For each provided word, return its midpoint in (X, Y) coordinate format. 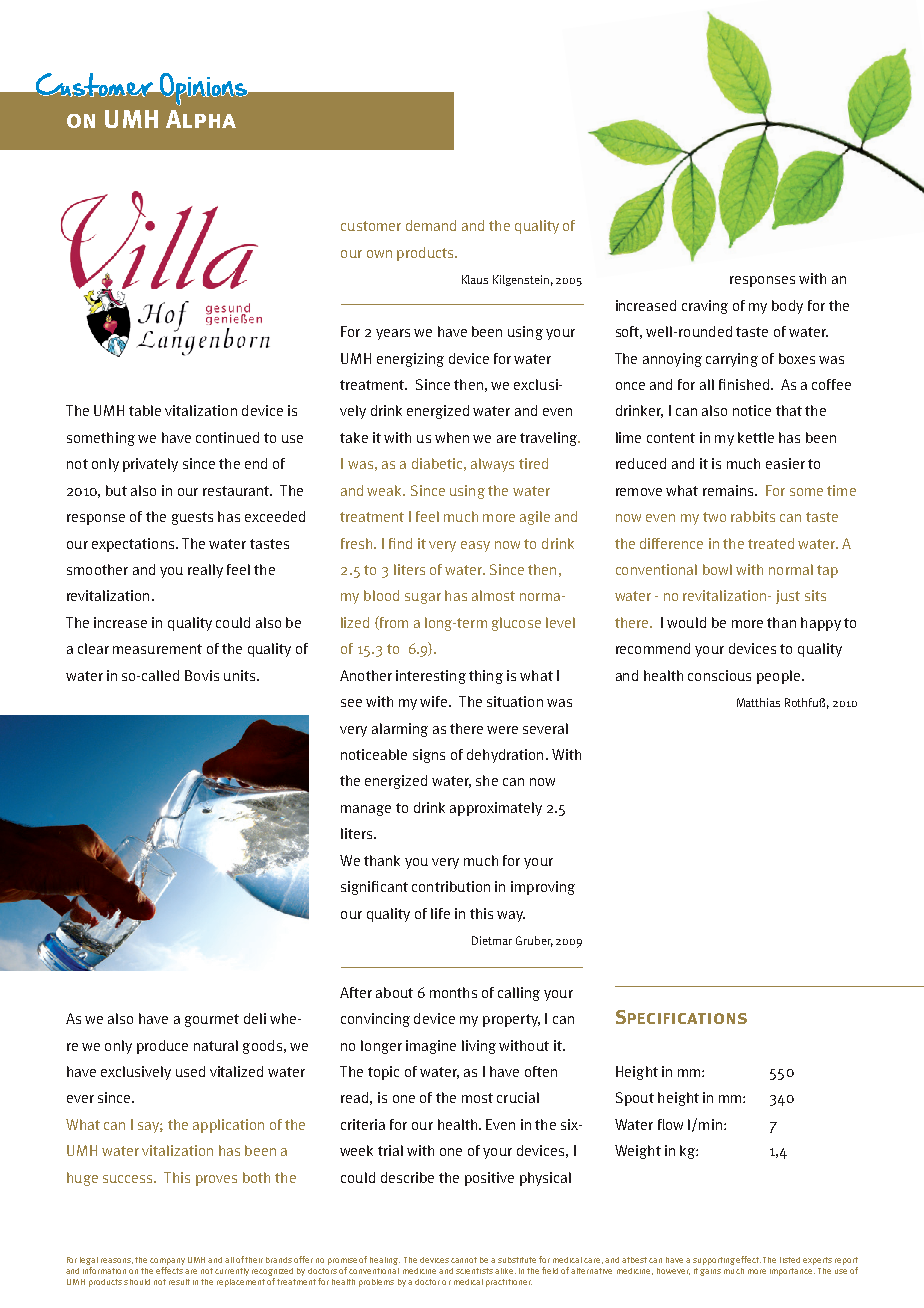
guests (192, 518)
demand (431, 225)
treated (771, 543)
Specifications (681, 1017)
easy (475, 546)
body (787, 307)
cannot (464, 1260)
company (167, 1261)
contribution (451, 886)
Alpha (201, 119)
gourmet (212, 1020)
